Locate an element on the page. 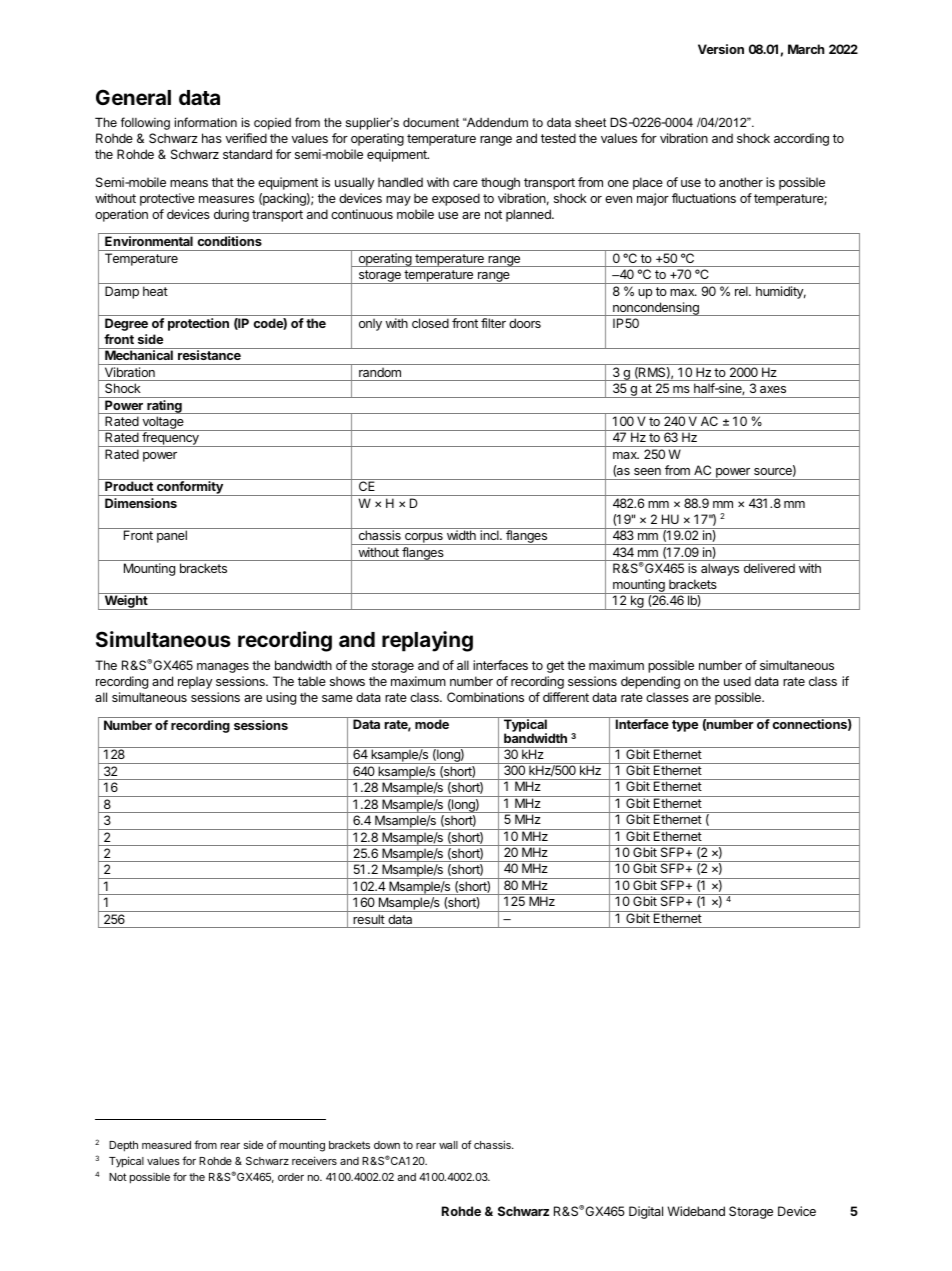  wall is located at coordinates (448, 1145).
